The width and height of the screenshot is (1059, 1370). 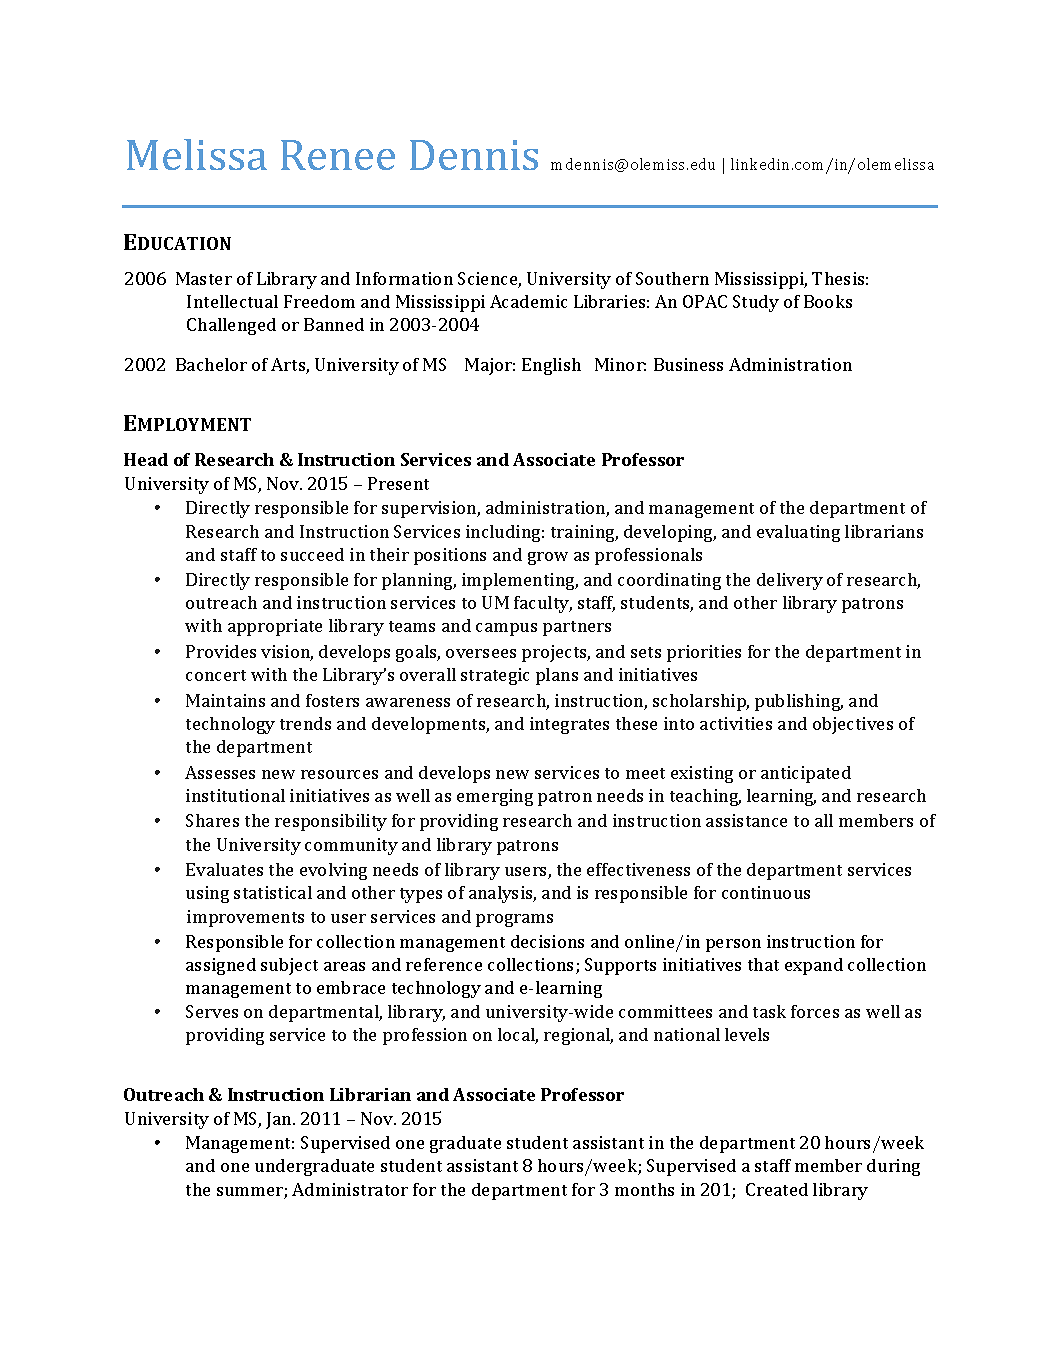 I want to click on Business, so click(x=688, y=364).
